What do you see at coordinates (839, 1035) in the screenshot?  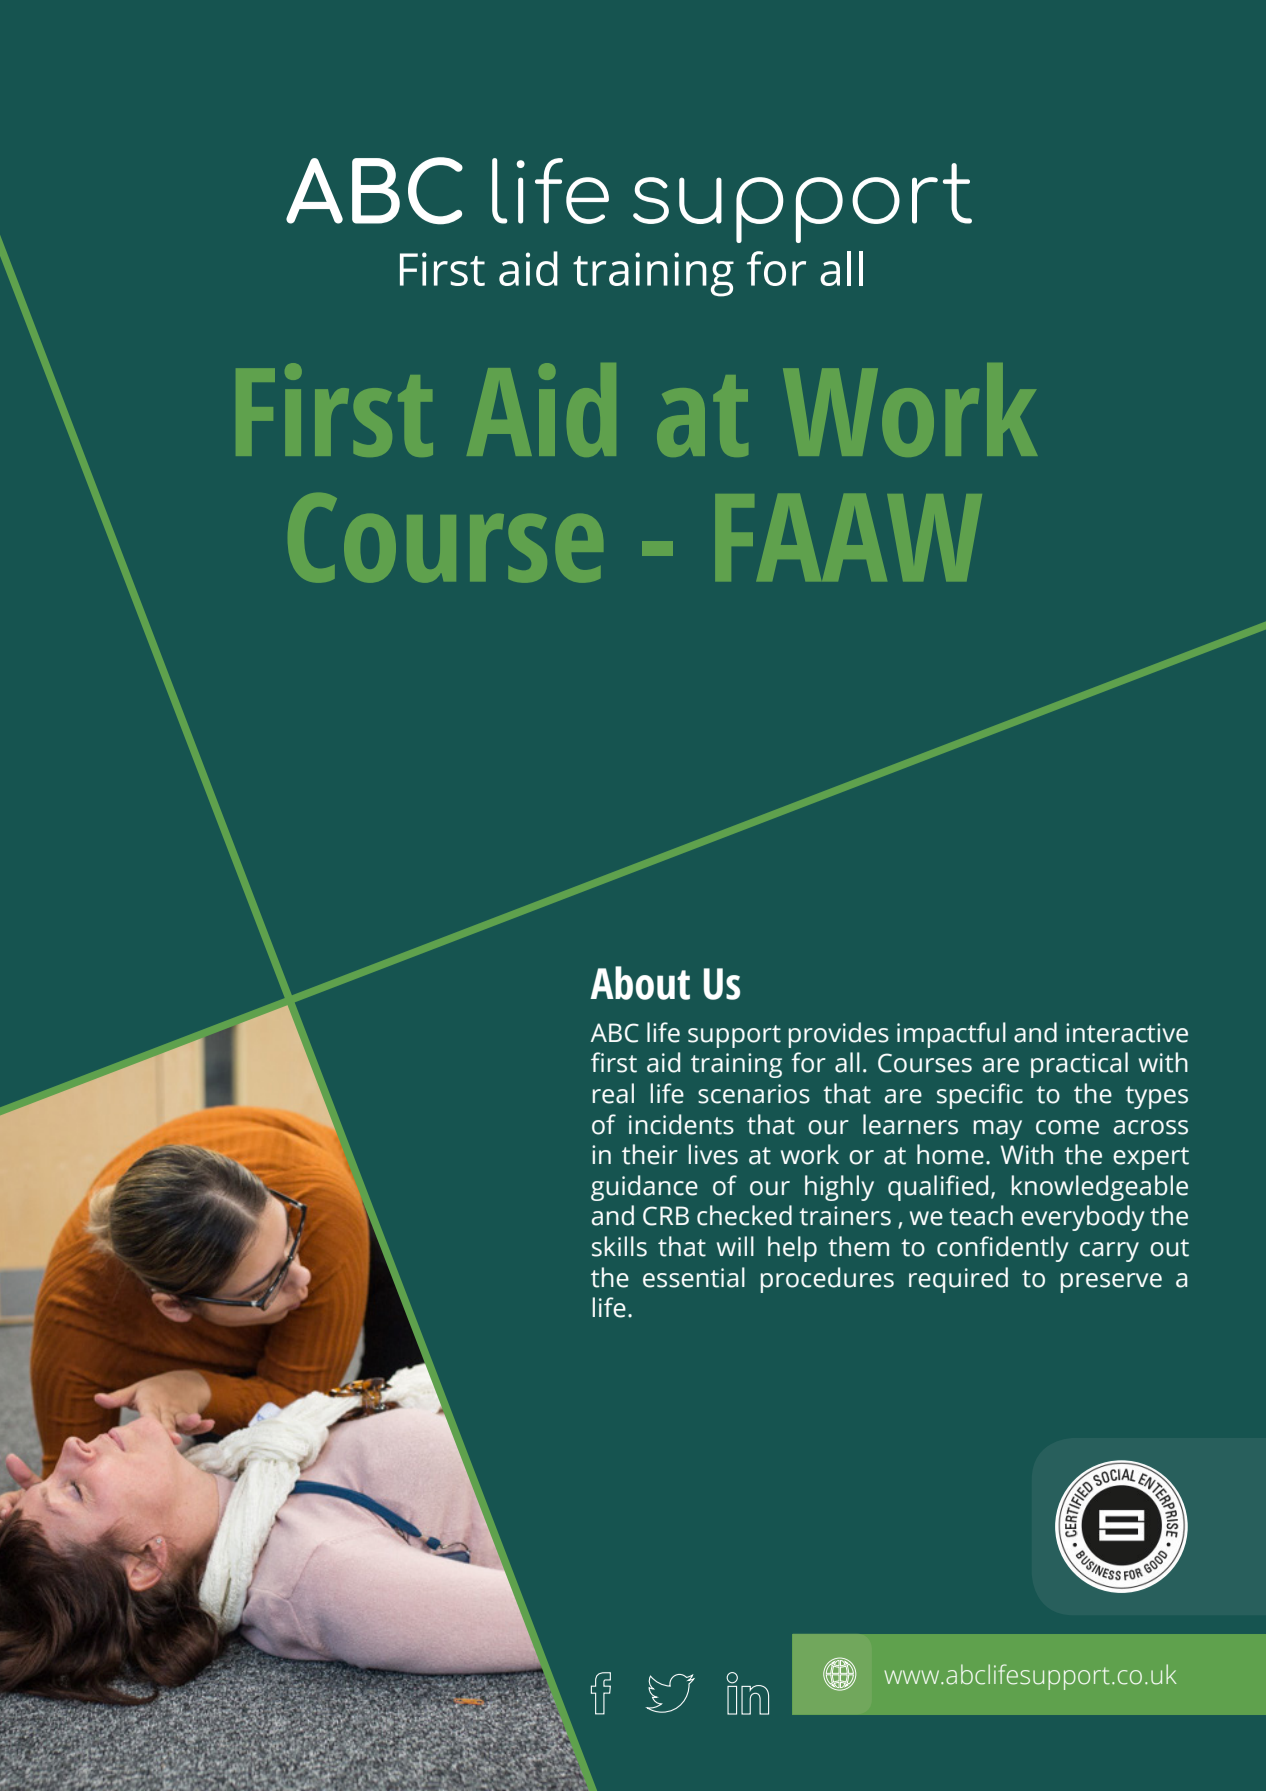 I see `provides` at bounding box center [839, 1035].
